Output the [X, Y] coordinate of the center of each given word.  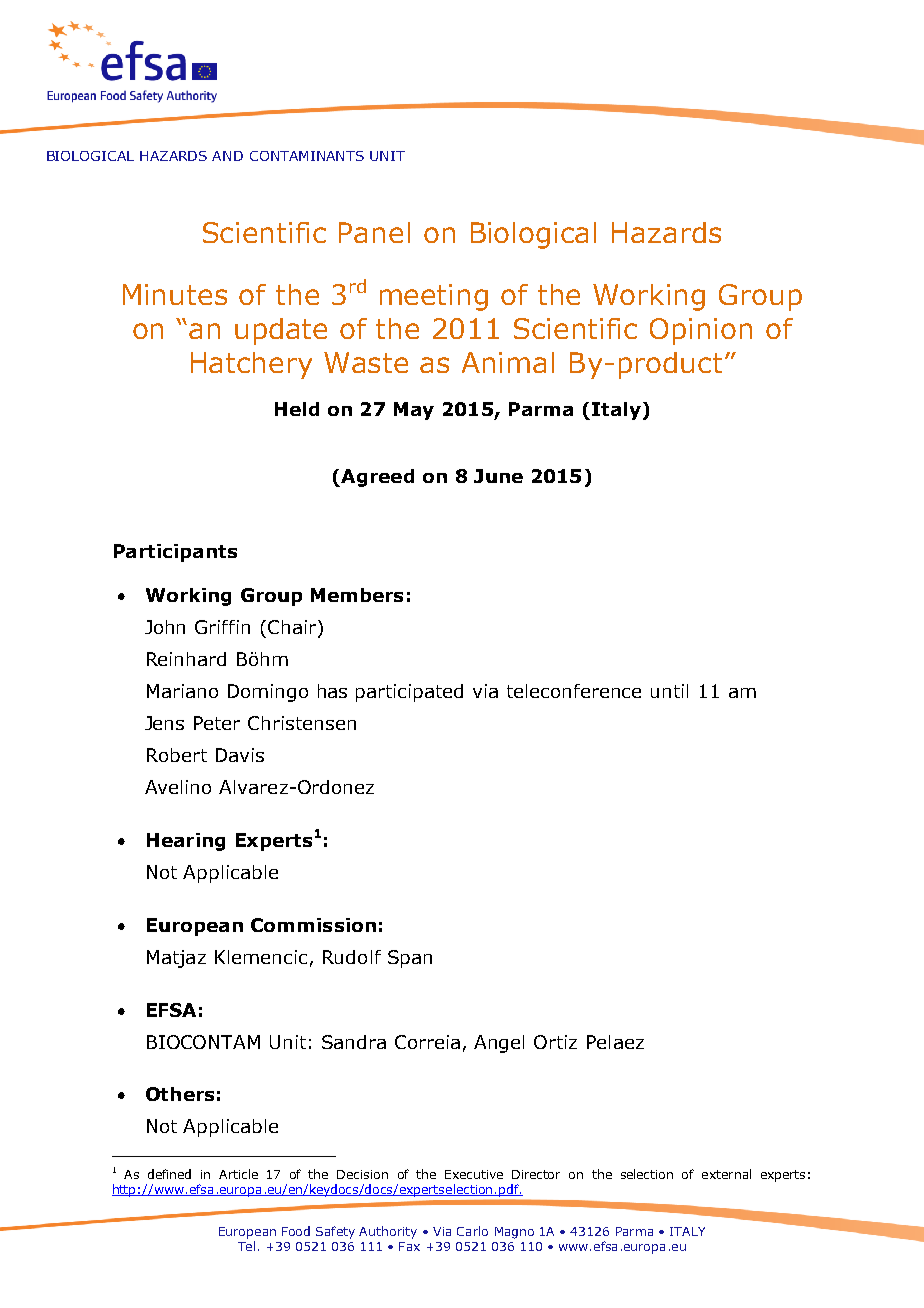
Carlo [472, 1231]
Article [238, 1174]
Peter [217, 723]
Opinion [701, 331]
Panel [374, 232]
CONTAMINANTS [307, 156]
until [669, 691]
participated [409, 693]
